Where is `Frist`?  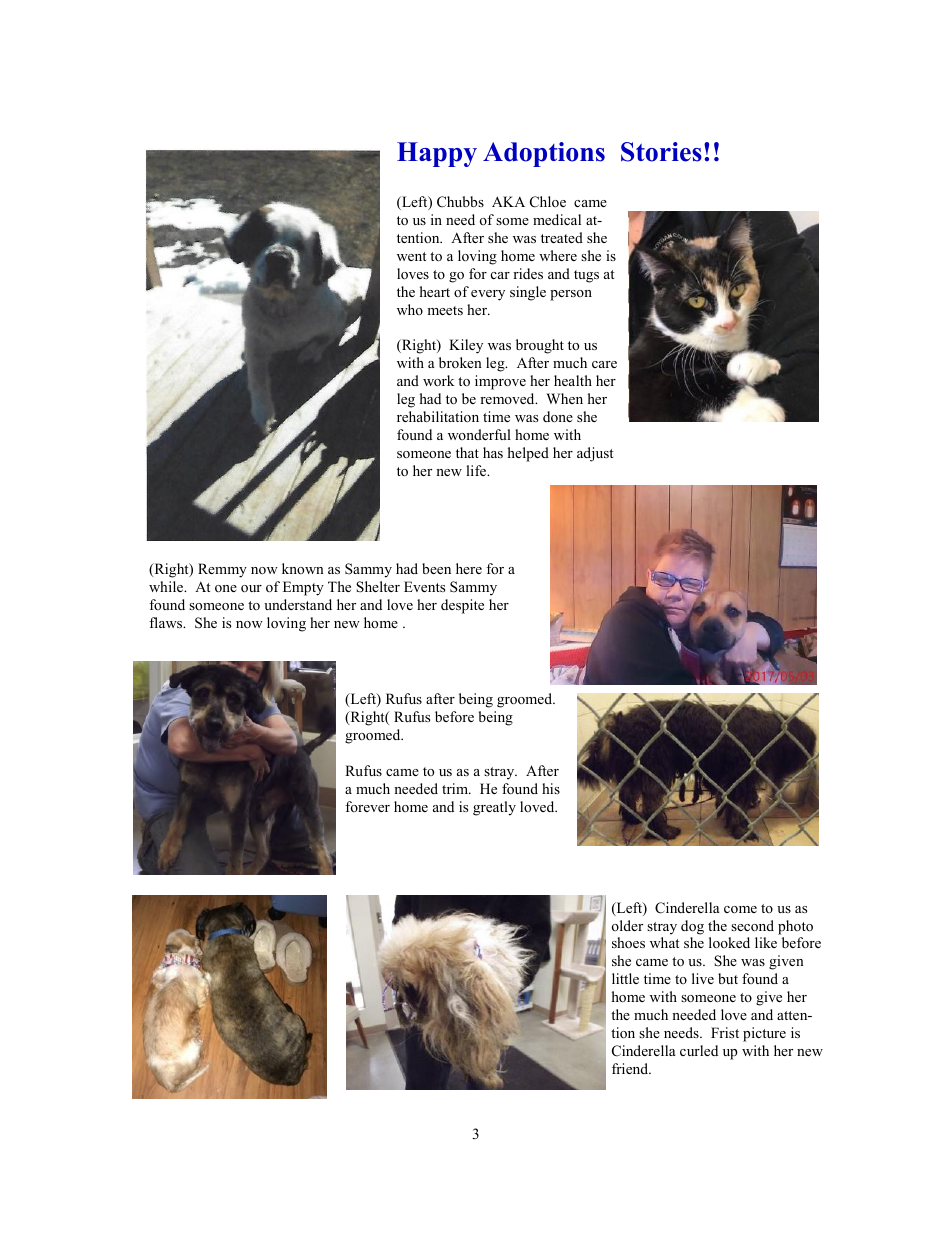 Frist is located at coordinates (725, 1032).
